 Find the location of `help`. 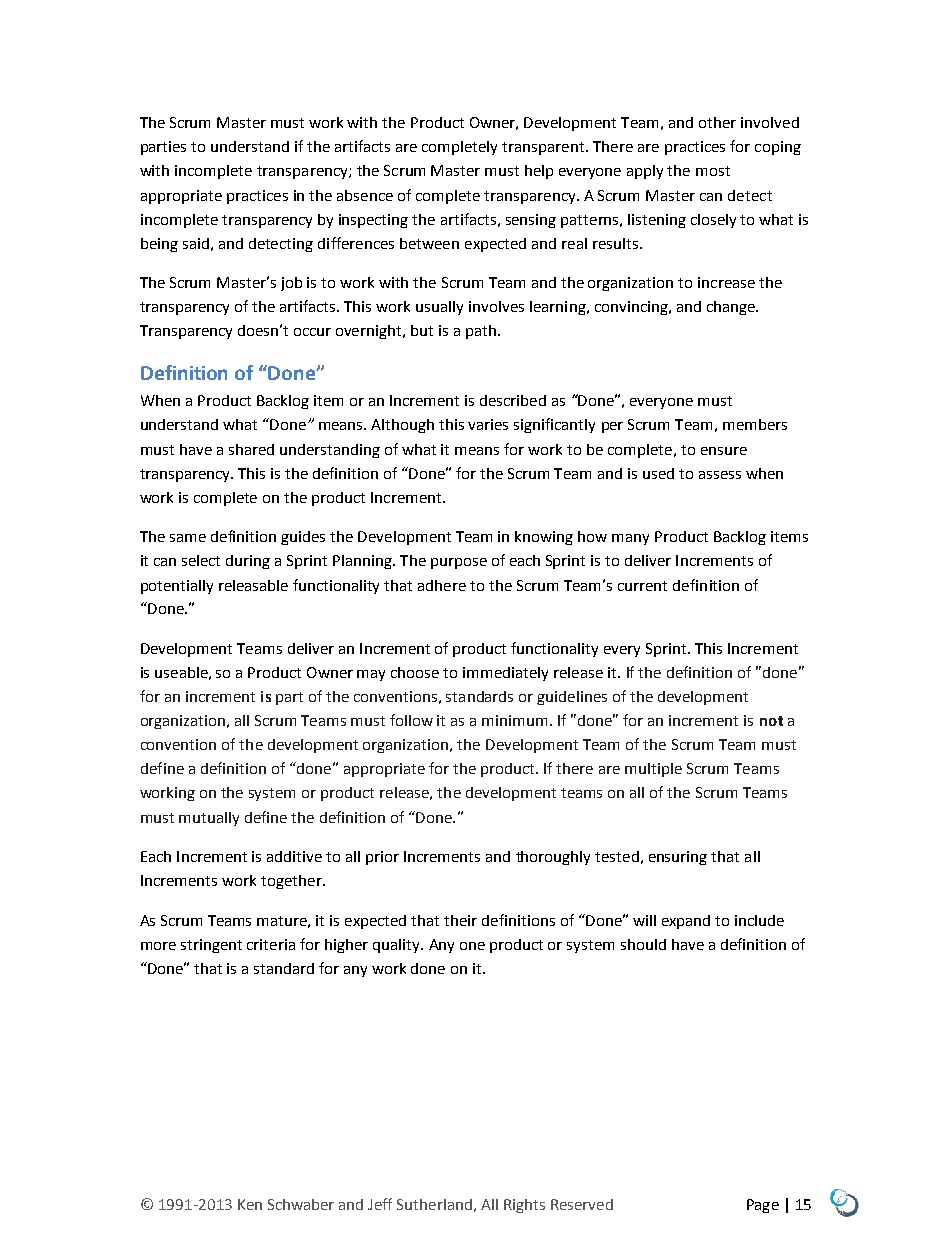

help is located at coordinates (539, 172).
